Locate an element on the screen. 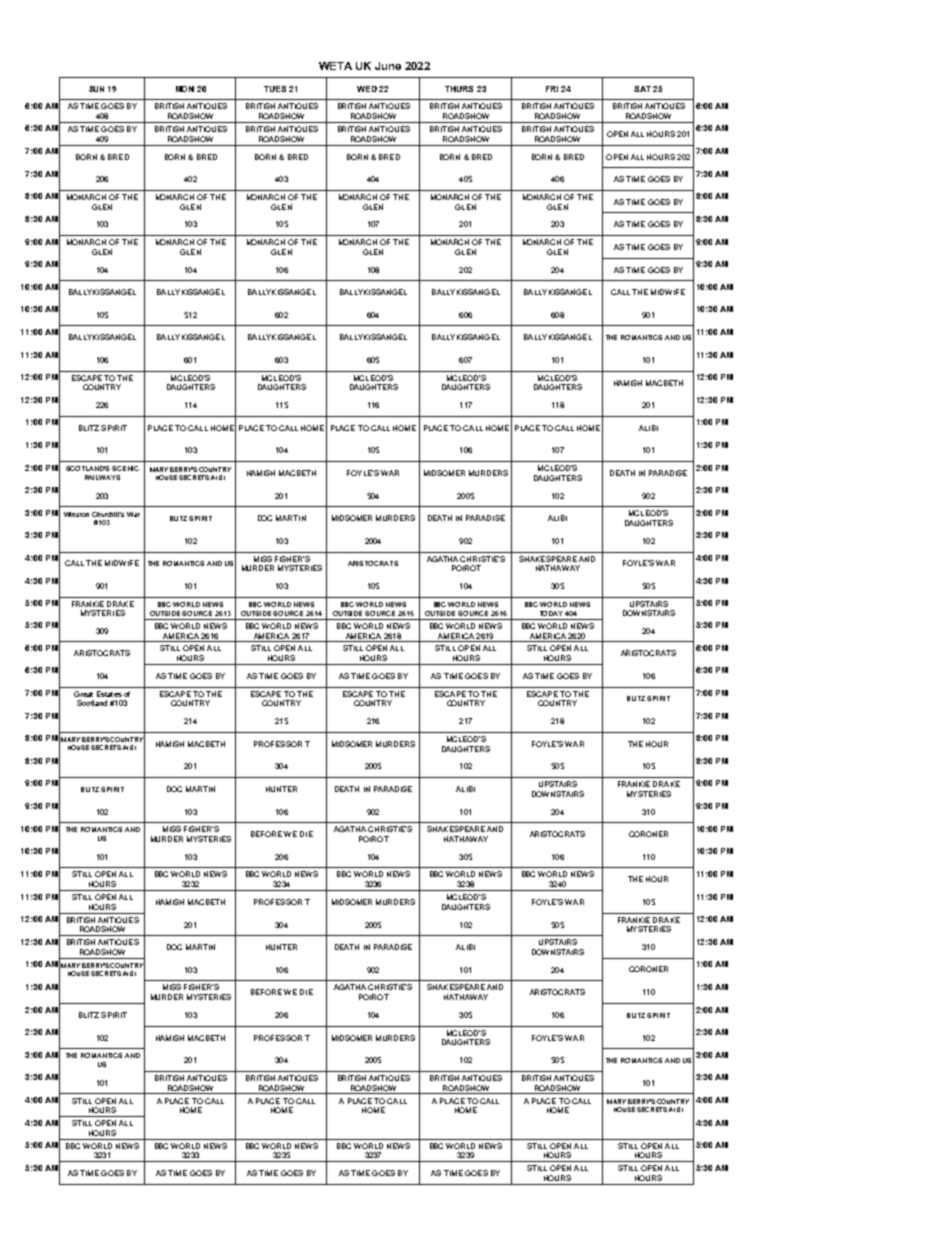  FRI is located at coordinates (552, 89).
